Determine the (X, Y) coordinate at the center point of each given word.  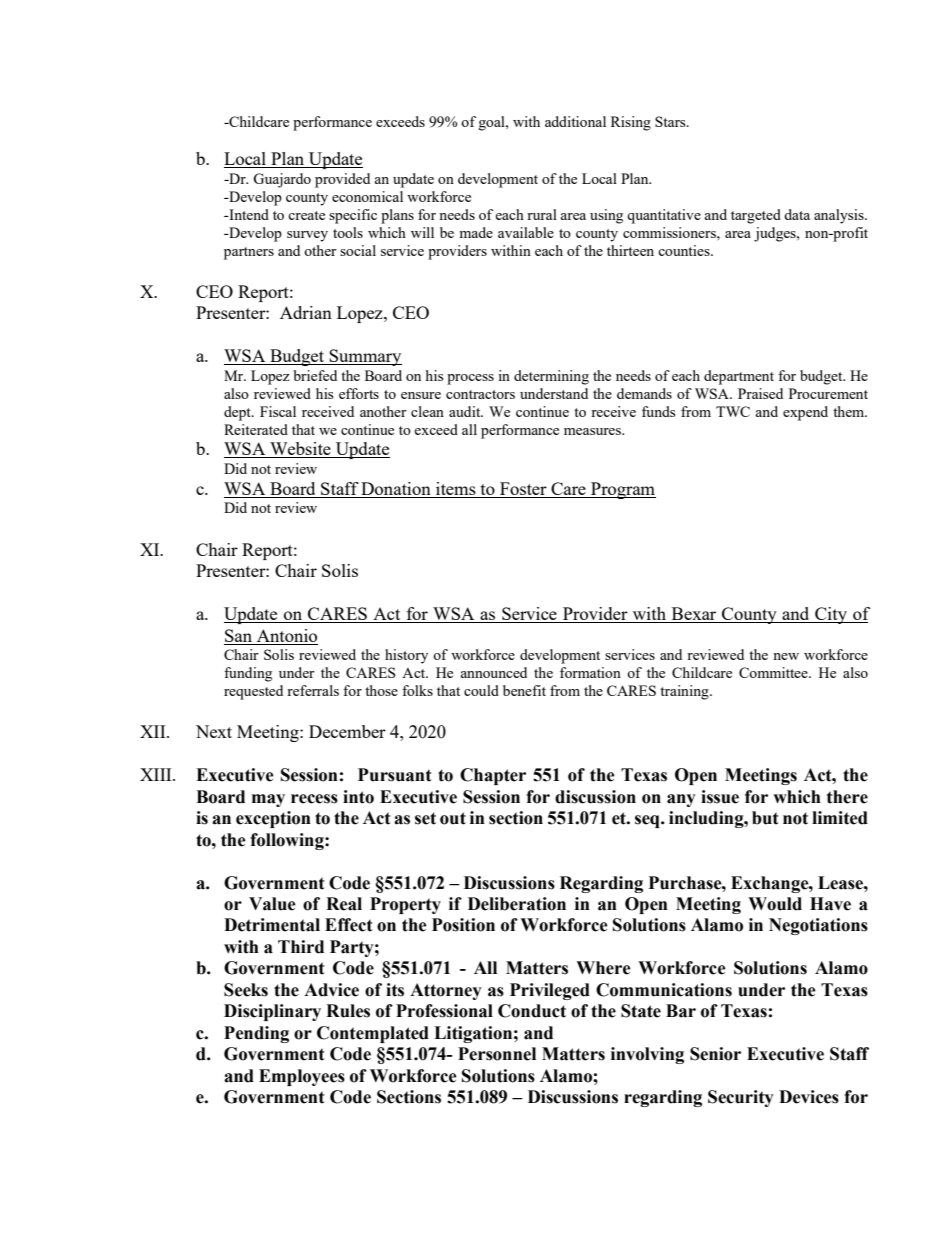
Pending (256, 1034)
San (238, 635)
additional (575, 121)
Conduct (532, 1011)
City (831, 615)
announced (493, 672)
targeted (756, 216)
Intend (248, 214)
